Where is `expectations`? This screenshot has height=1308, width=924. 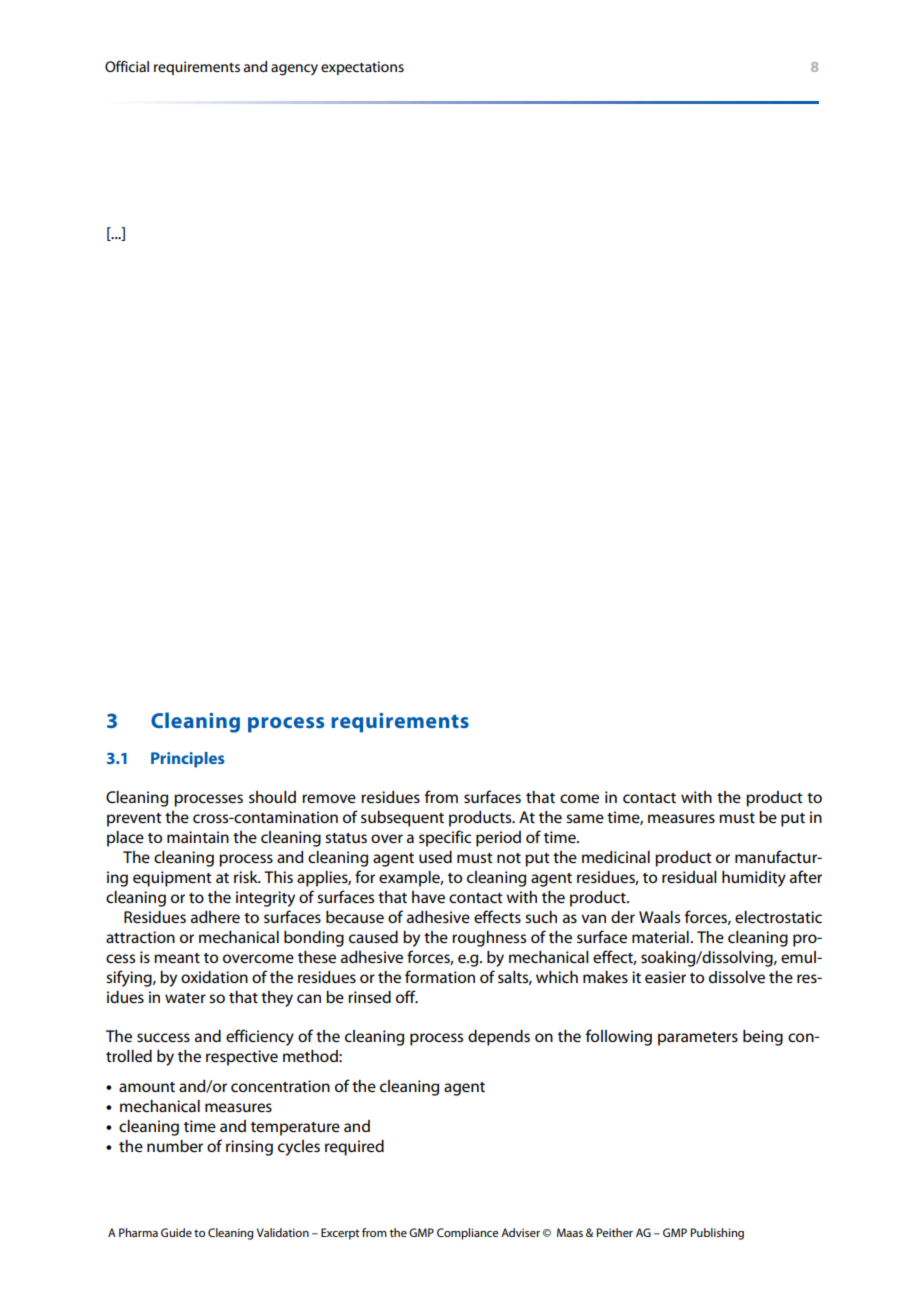 expectations is located at coordinates (362, 68).
